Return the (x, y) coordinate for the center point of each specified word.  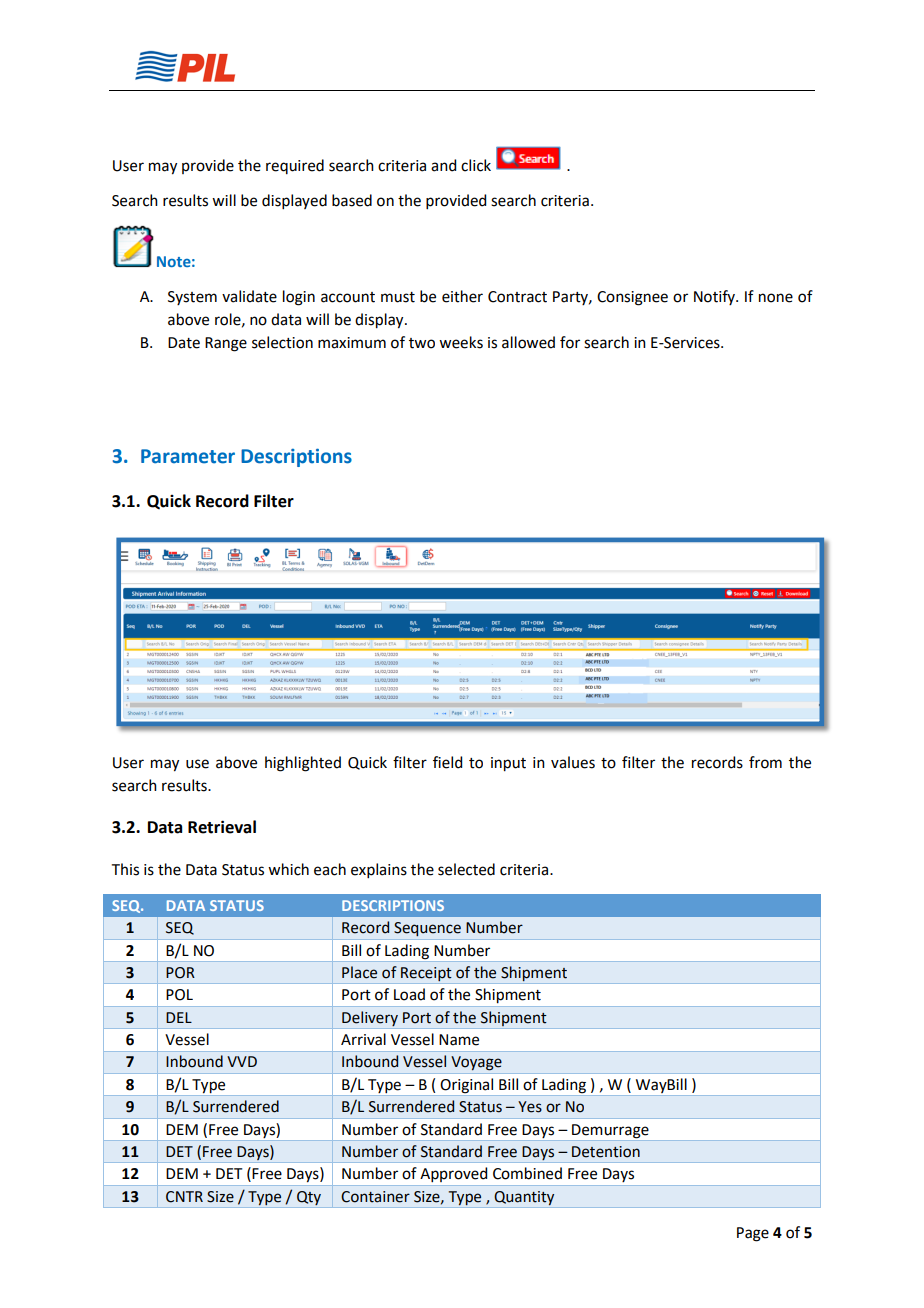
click (476, 165)
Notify (715, 297)
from (765, 762)
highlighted (303, 764)
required (295, 166)
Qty (309, 1198)
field (447, 762)
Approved (453, 1174)
